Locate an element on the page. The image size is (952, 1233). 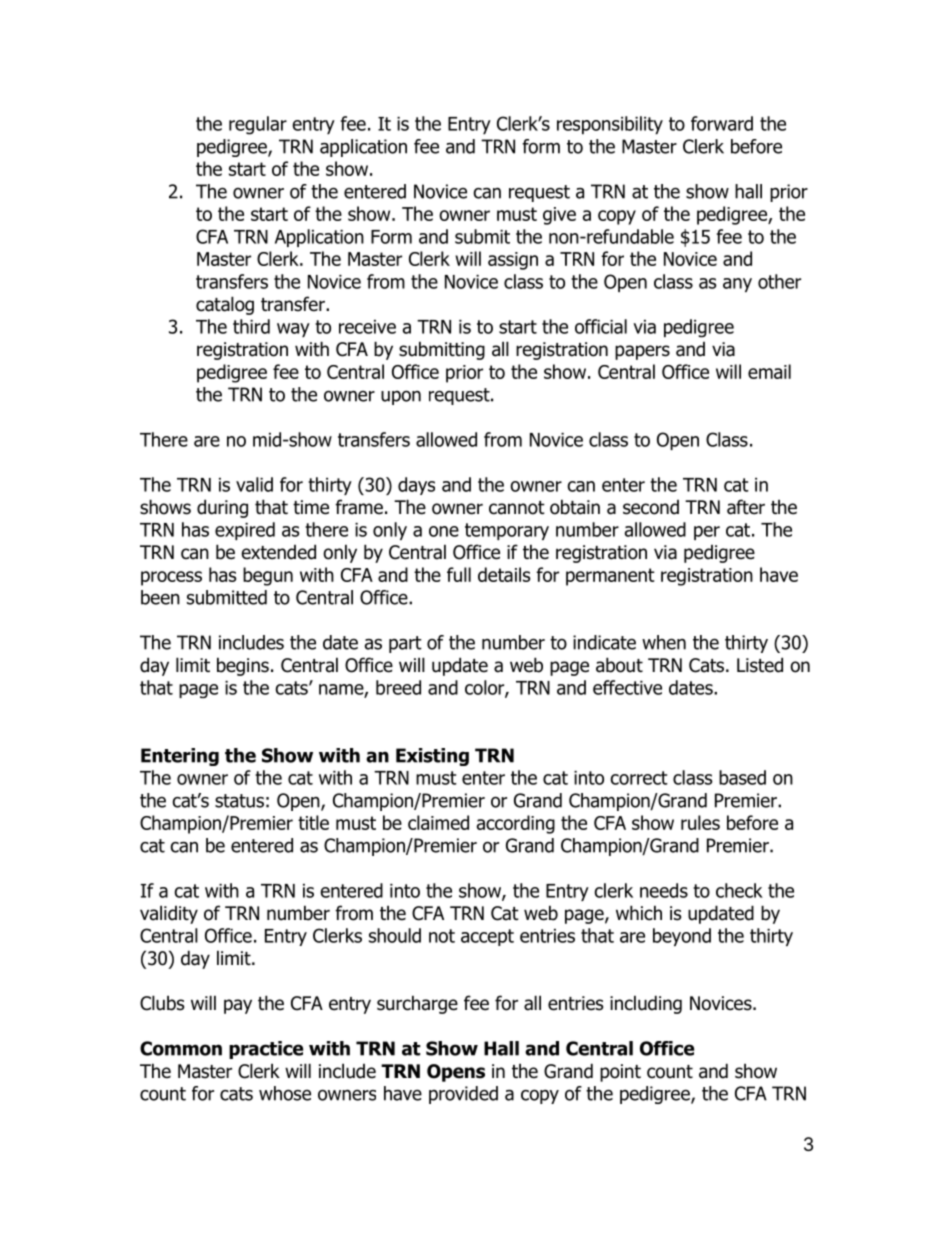
forward is located at coordinates (722, 123).
